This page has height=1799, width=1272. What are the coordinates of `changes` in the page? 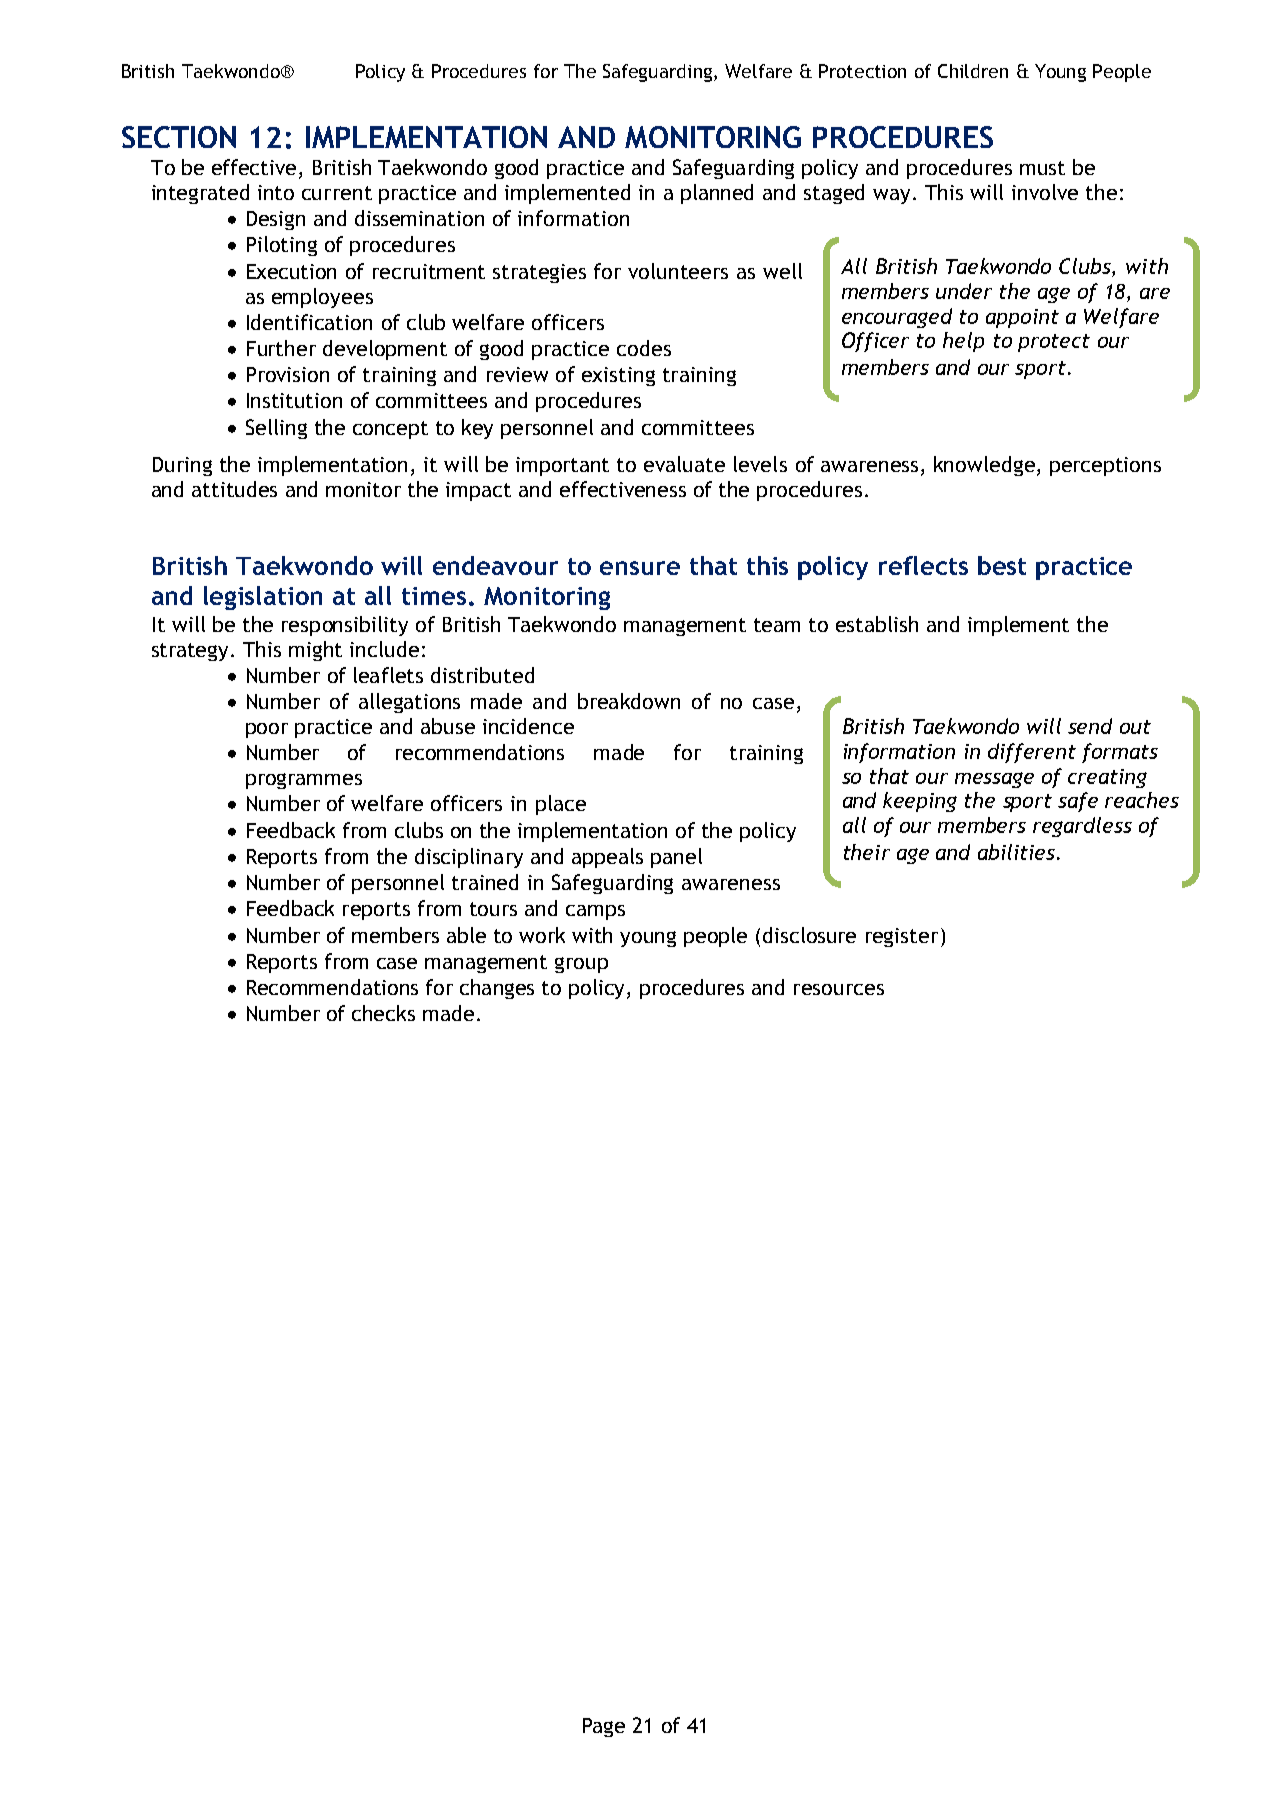 It's located at (497, 989).
